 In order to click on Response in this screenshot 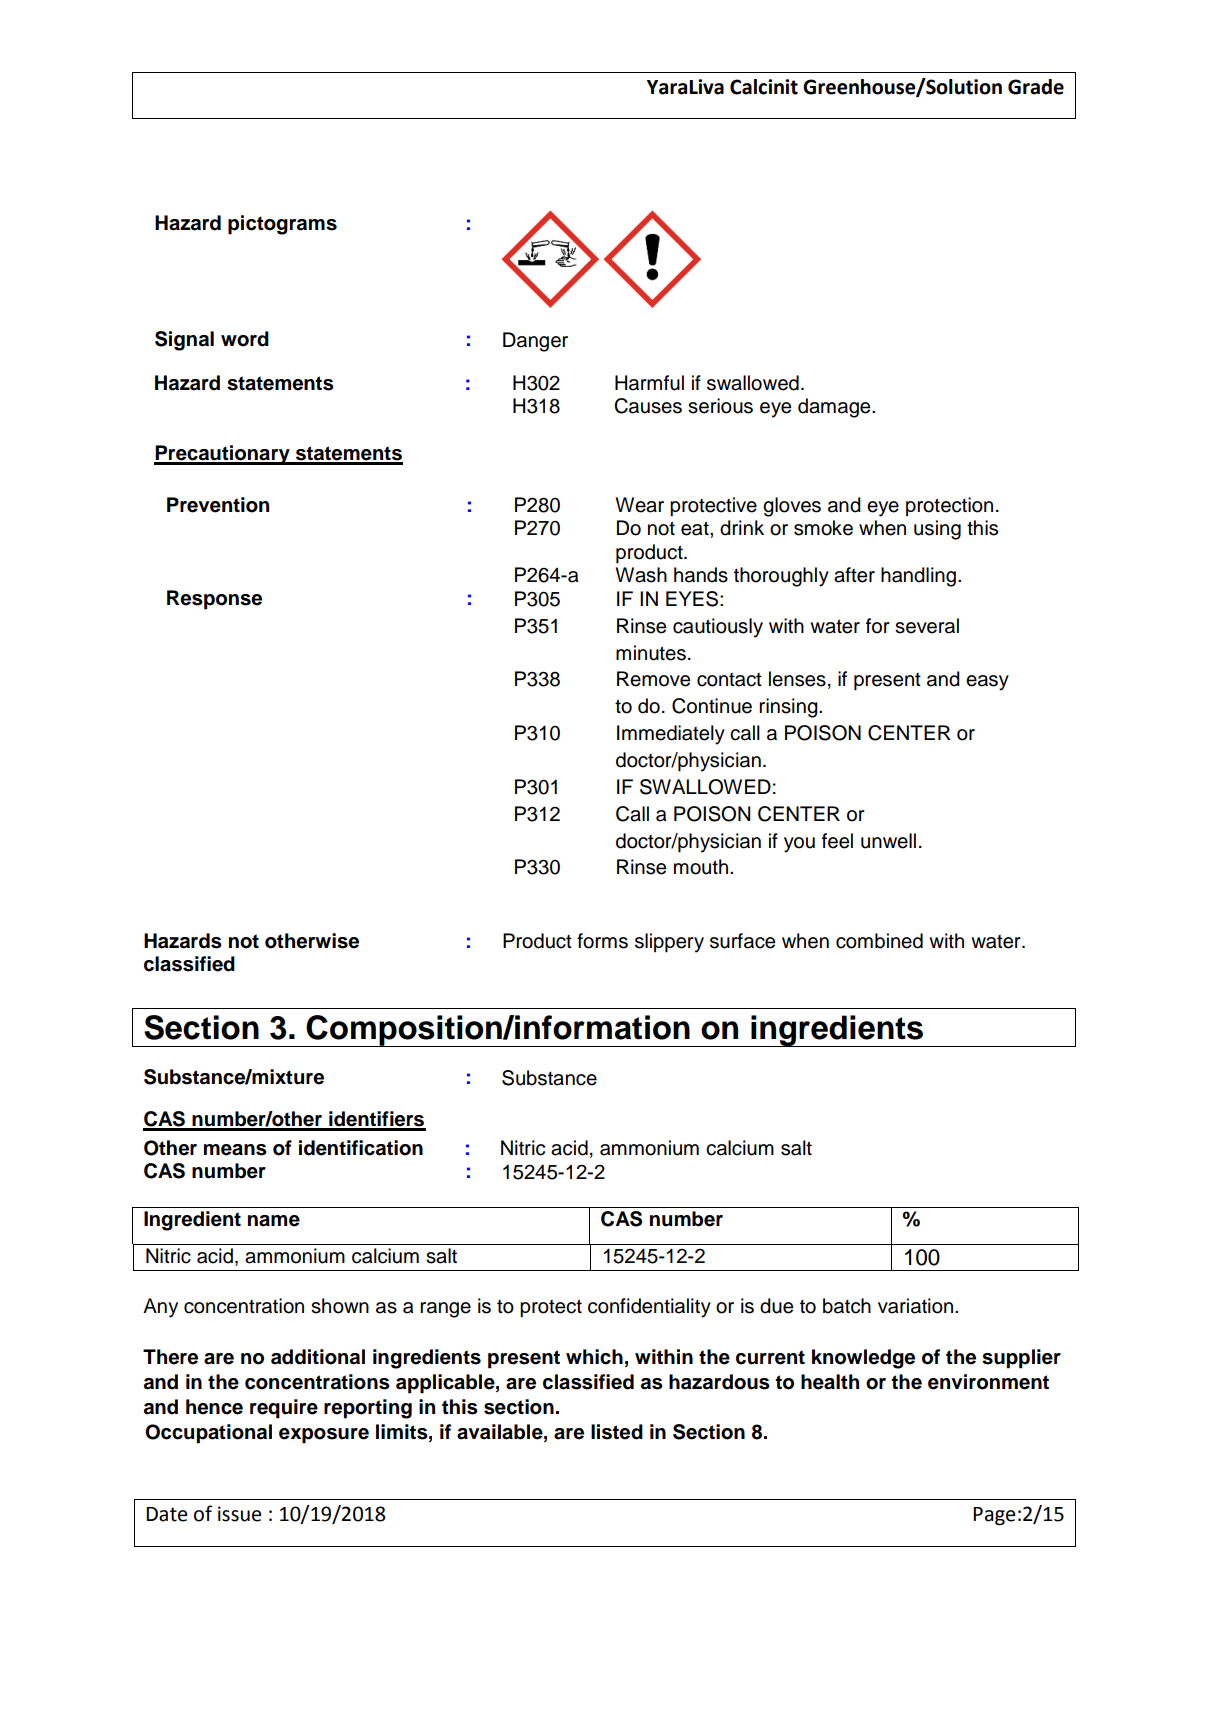, I will do `click(214, 600)`.
